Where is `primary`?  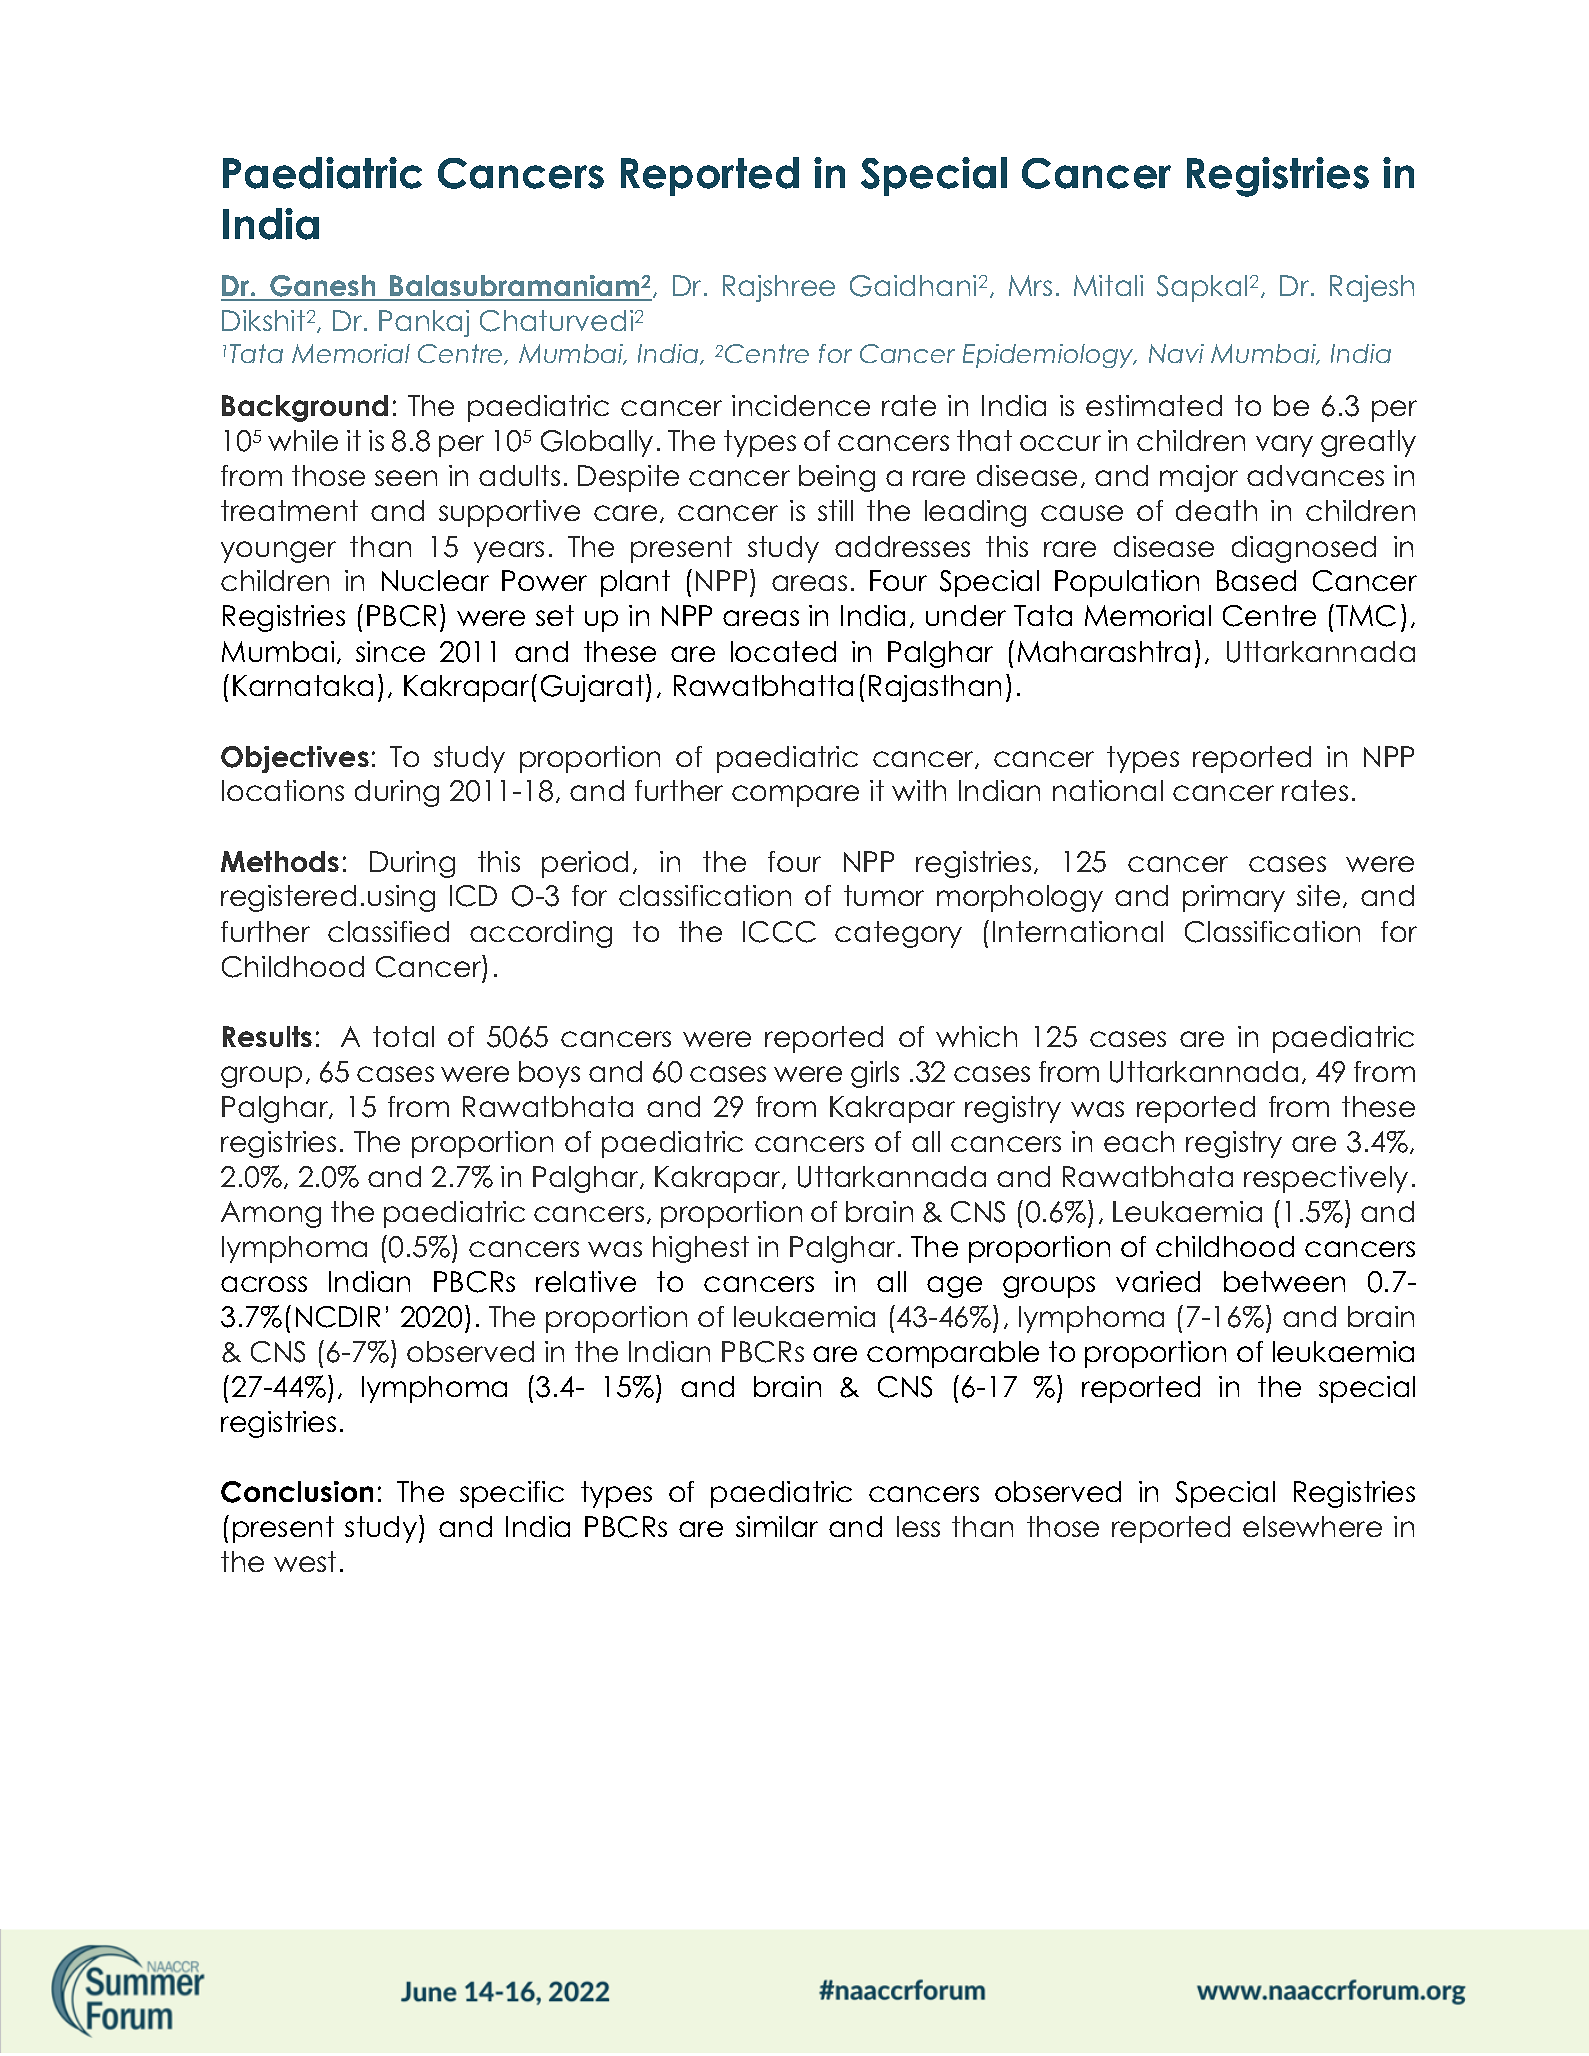 primary is located at coordinates (1234, 898).
